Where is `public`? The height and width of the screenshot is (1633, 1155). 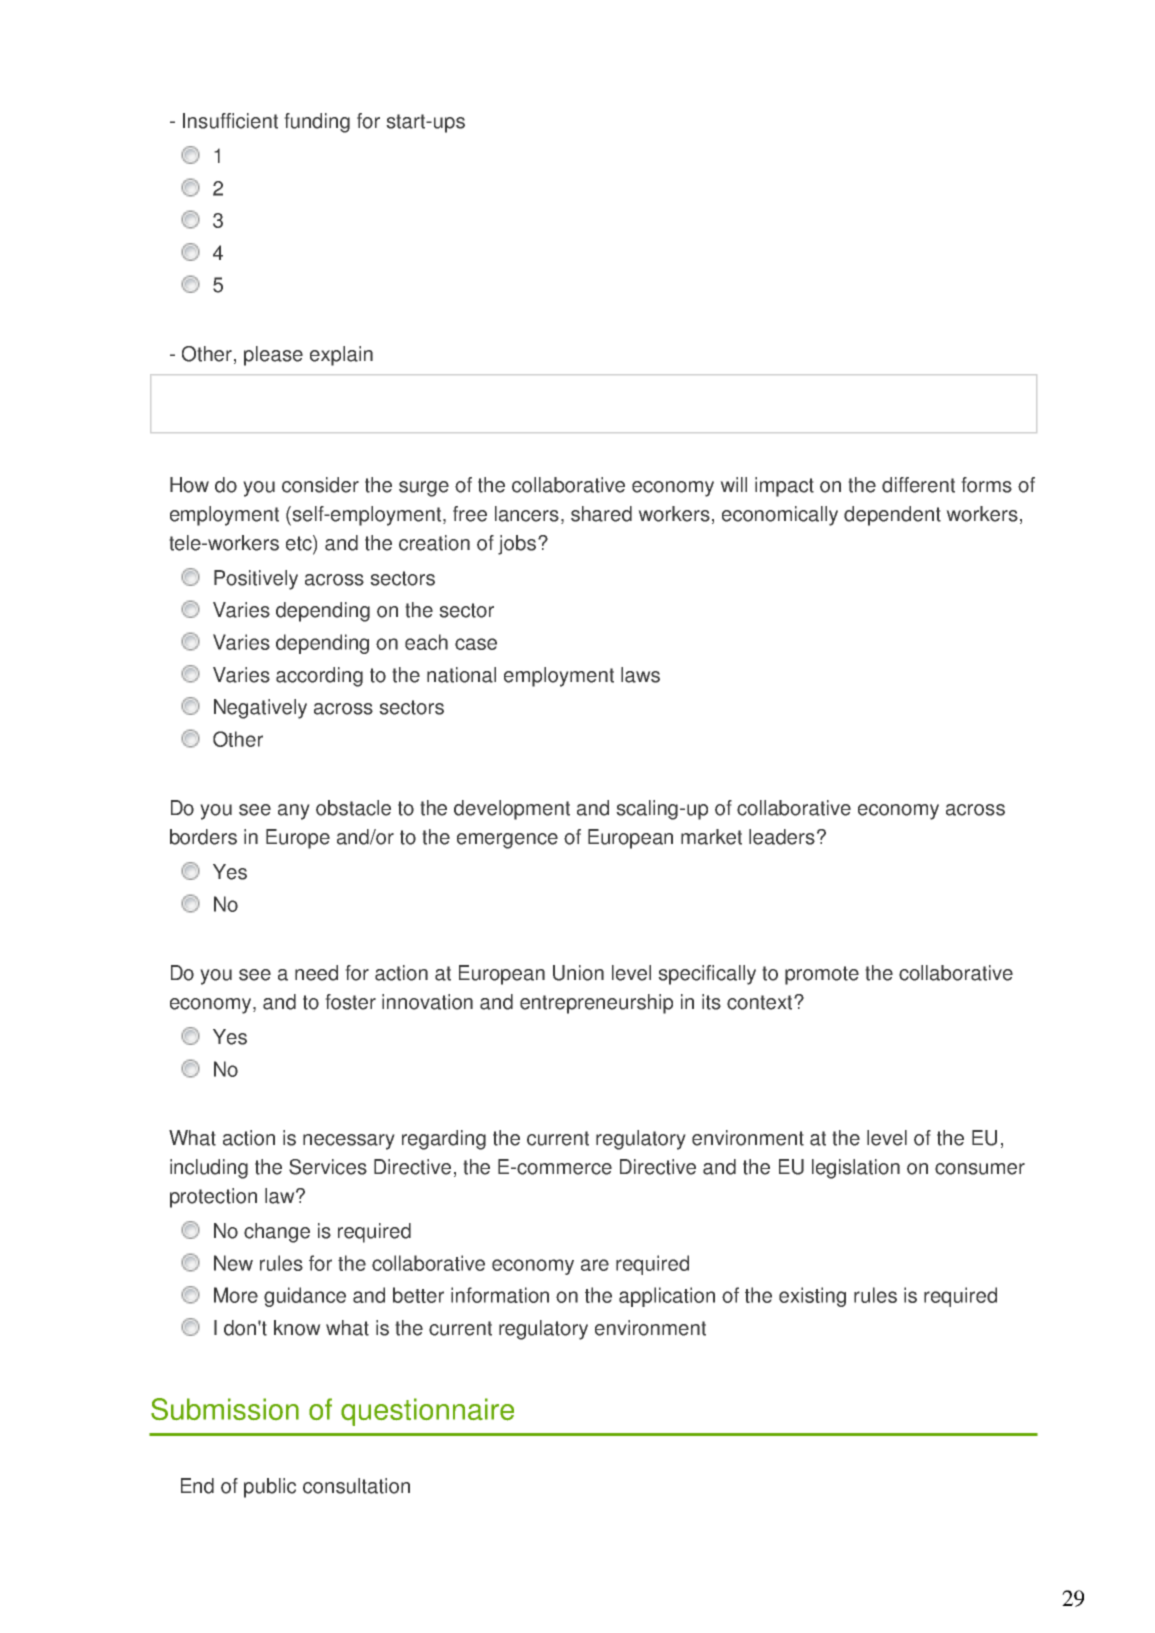 public is located at coordinates (270, 1488).
